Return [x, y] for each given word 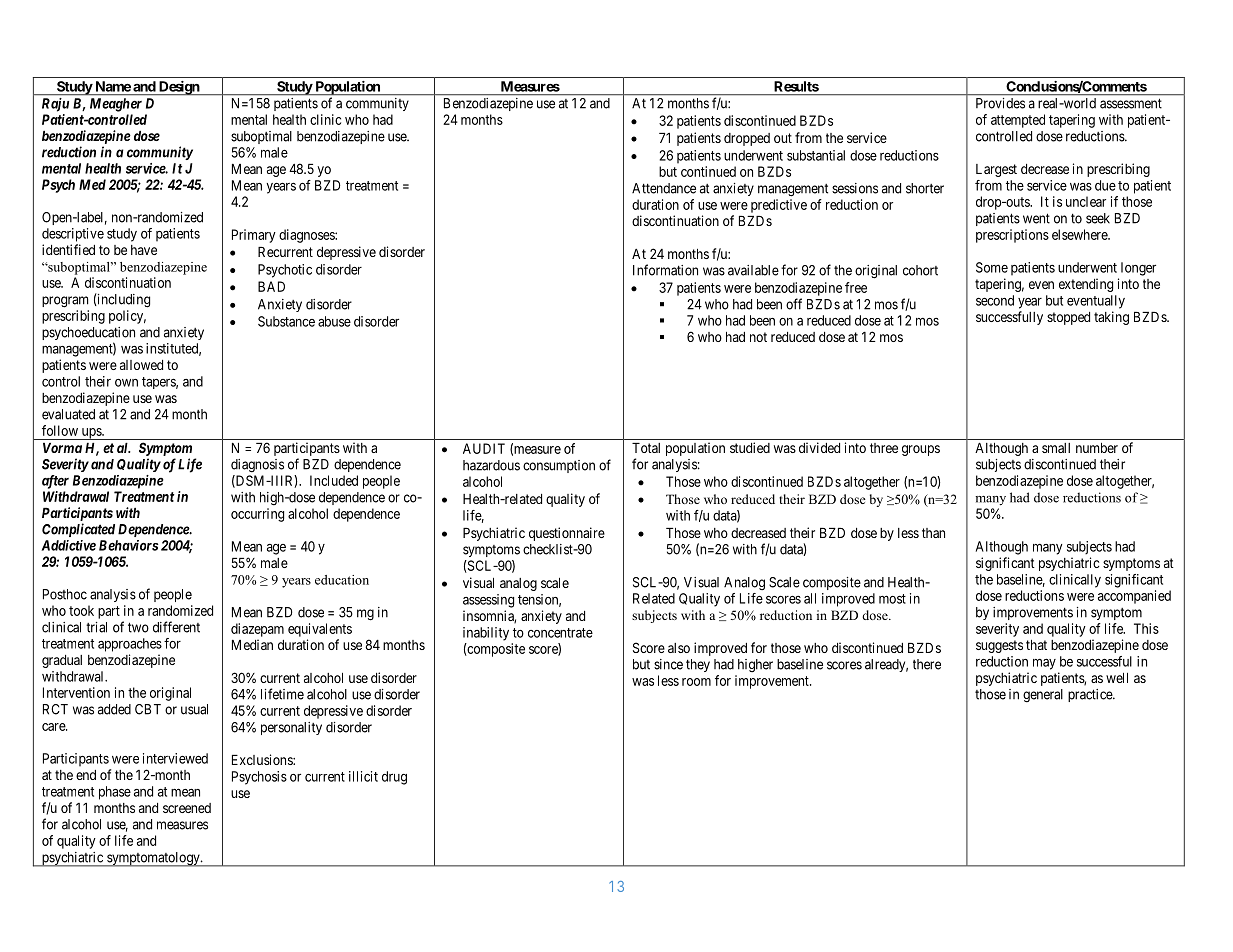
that [1036, 645]
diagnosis [257, 466]
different [176, 627]
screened [187, 808]
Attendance [664, 188]
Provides [1000, 103]
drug [394, 778]
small [1056, 448]
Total [646, 448]
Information [665, 270]
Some [992, 267]
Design [178, 88]
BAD [271, 286]
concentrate [560, 633]
